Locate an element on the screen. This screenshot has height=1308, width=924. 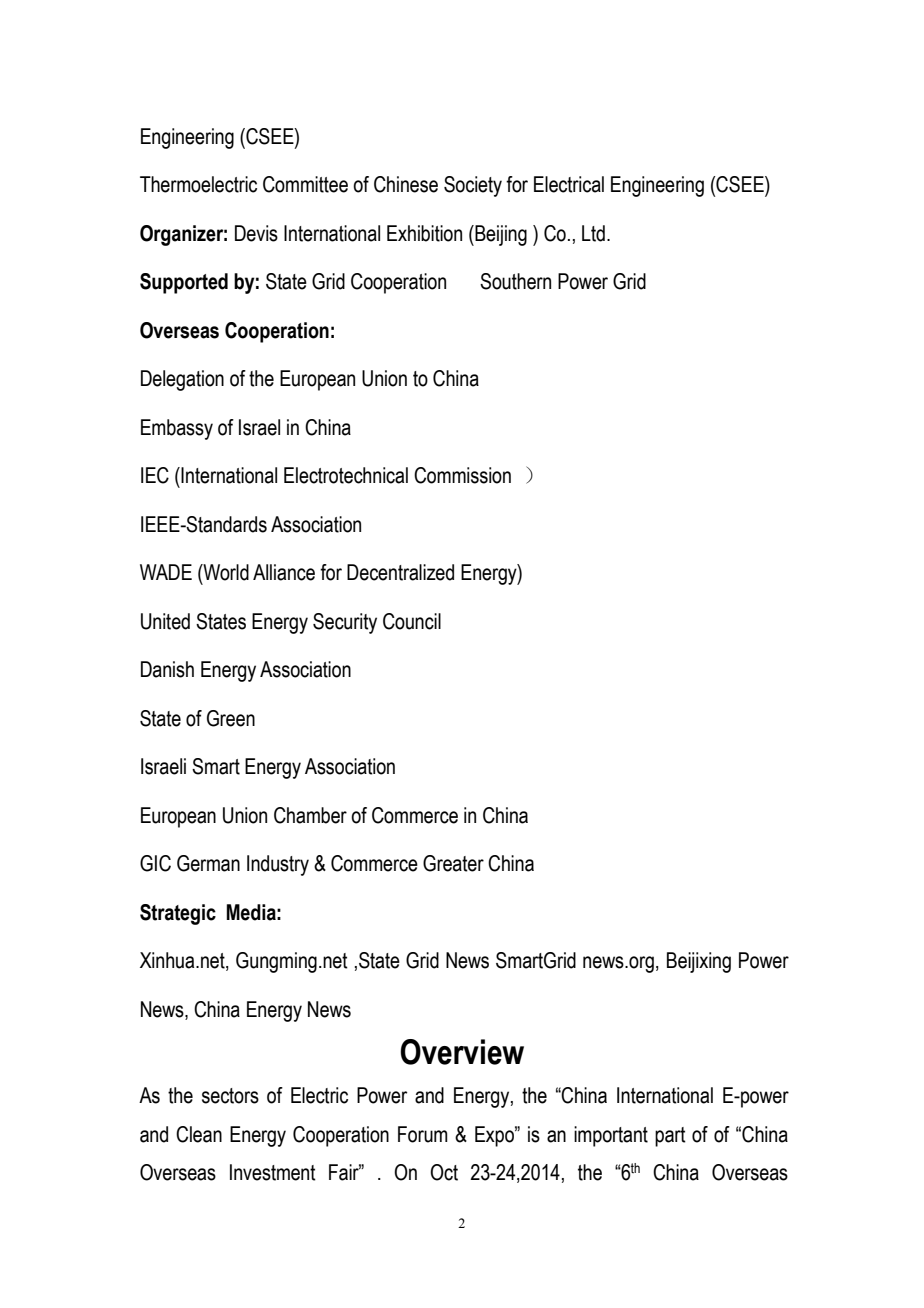
Greater is located at coordinates (453, 863).
